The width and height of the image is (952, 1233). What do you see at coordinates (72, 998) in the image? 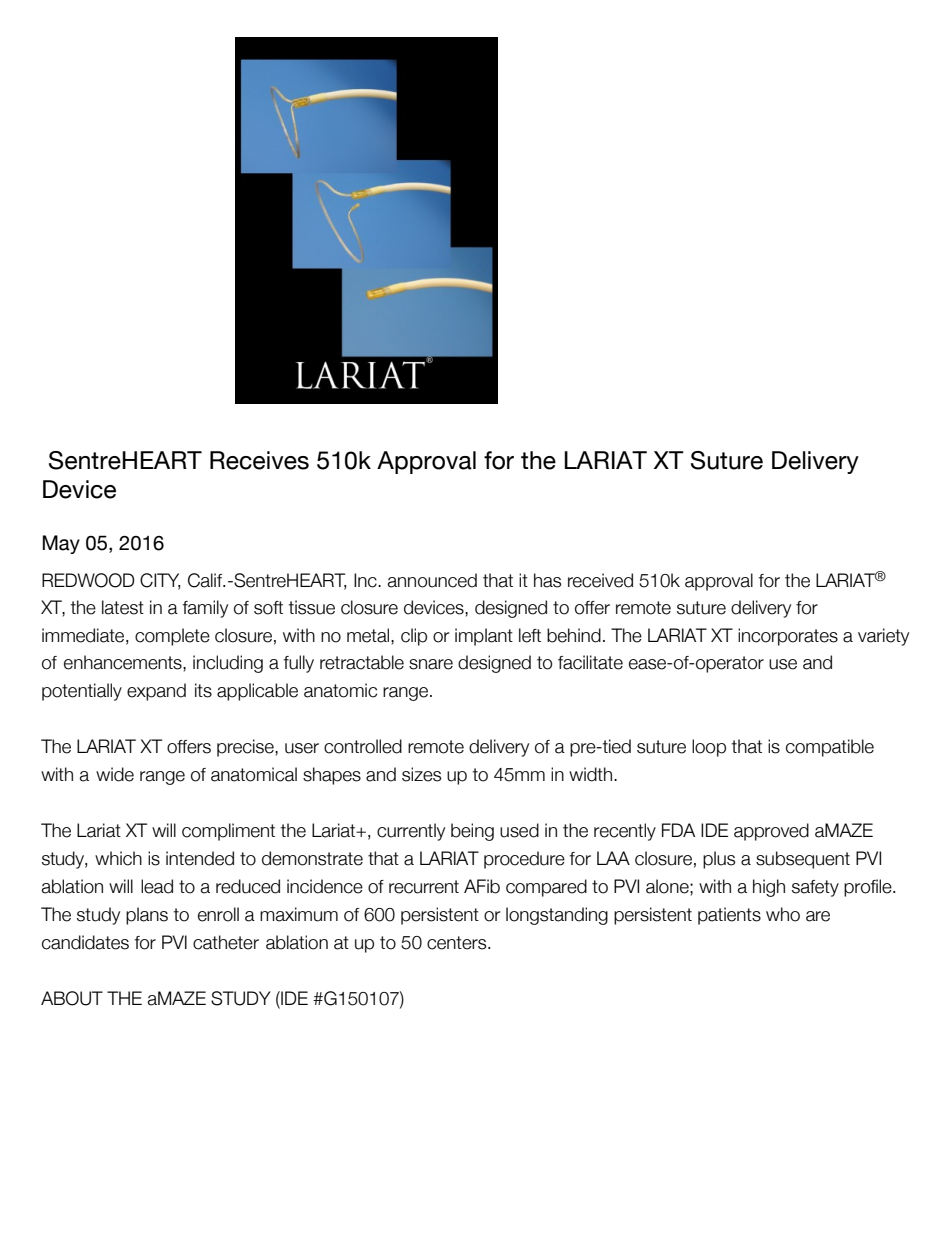
I see `ABOUT` at bounding box center [72, 998].
